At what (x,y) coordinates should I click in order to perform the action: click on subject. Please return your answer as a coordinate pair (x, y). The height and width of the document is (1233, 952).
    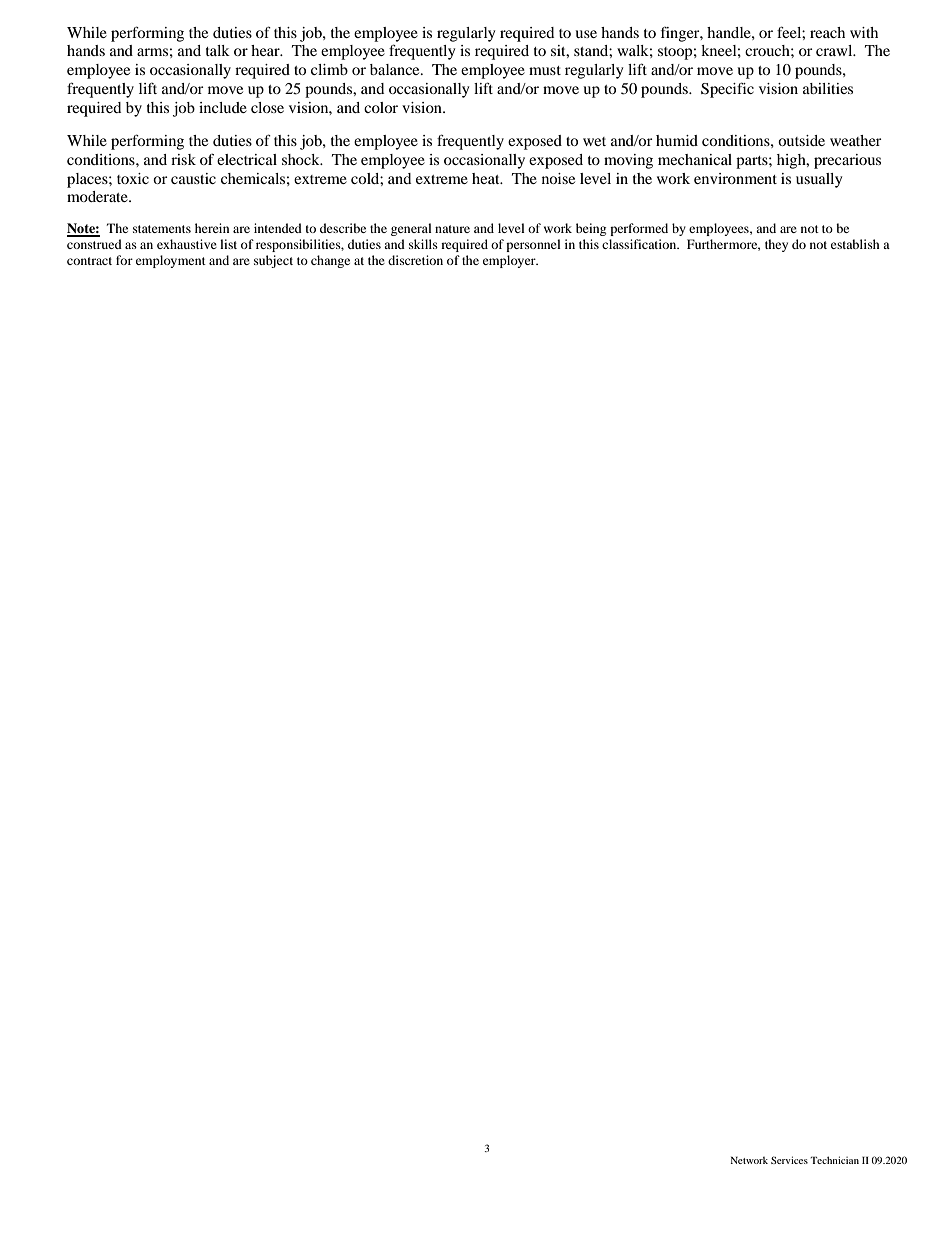
    Looking at the image, I should click on (273, 261).
